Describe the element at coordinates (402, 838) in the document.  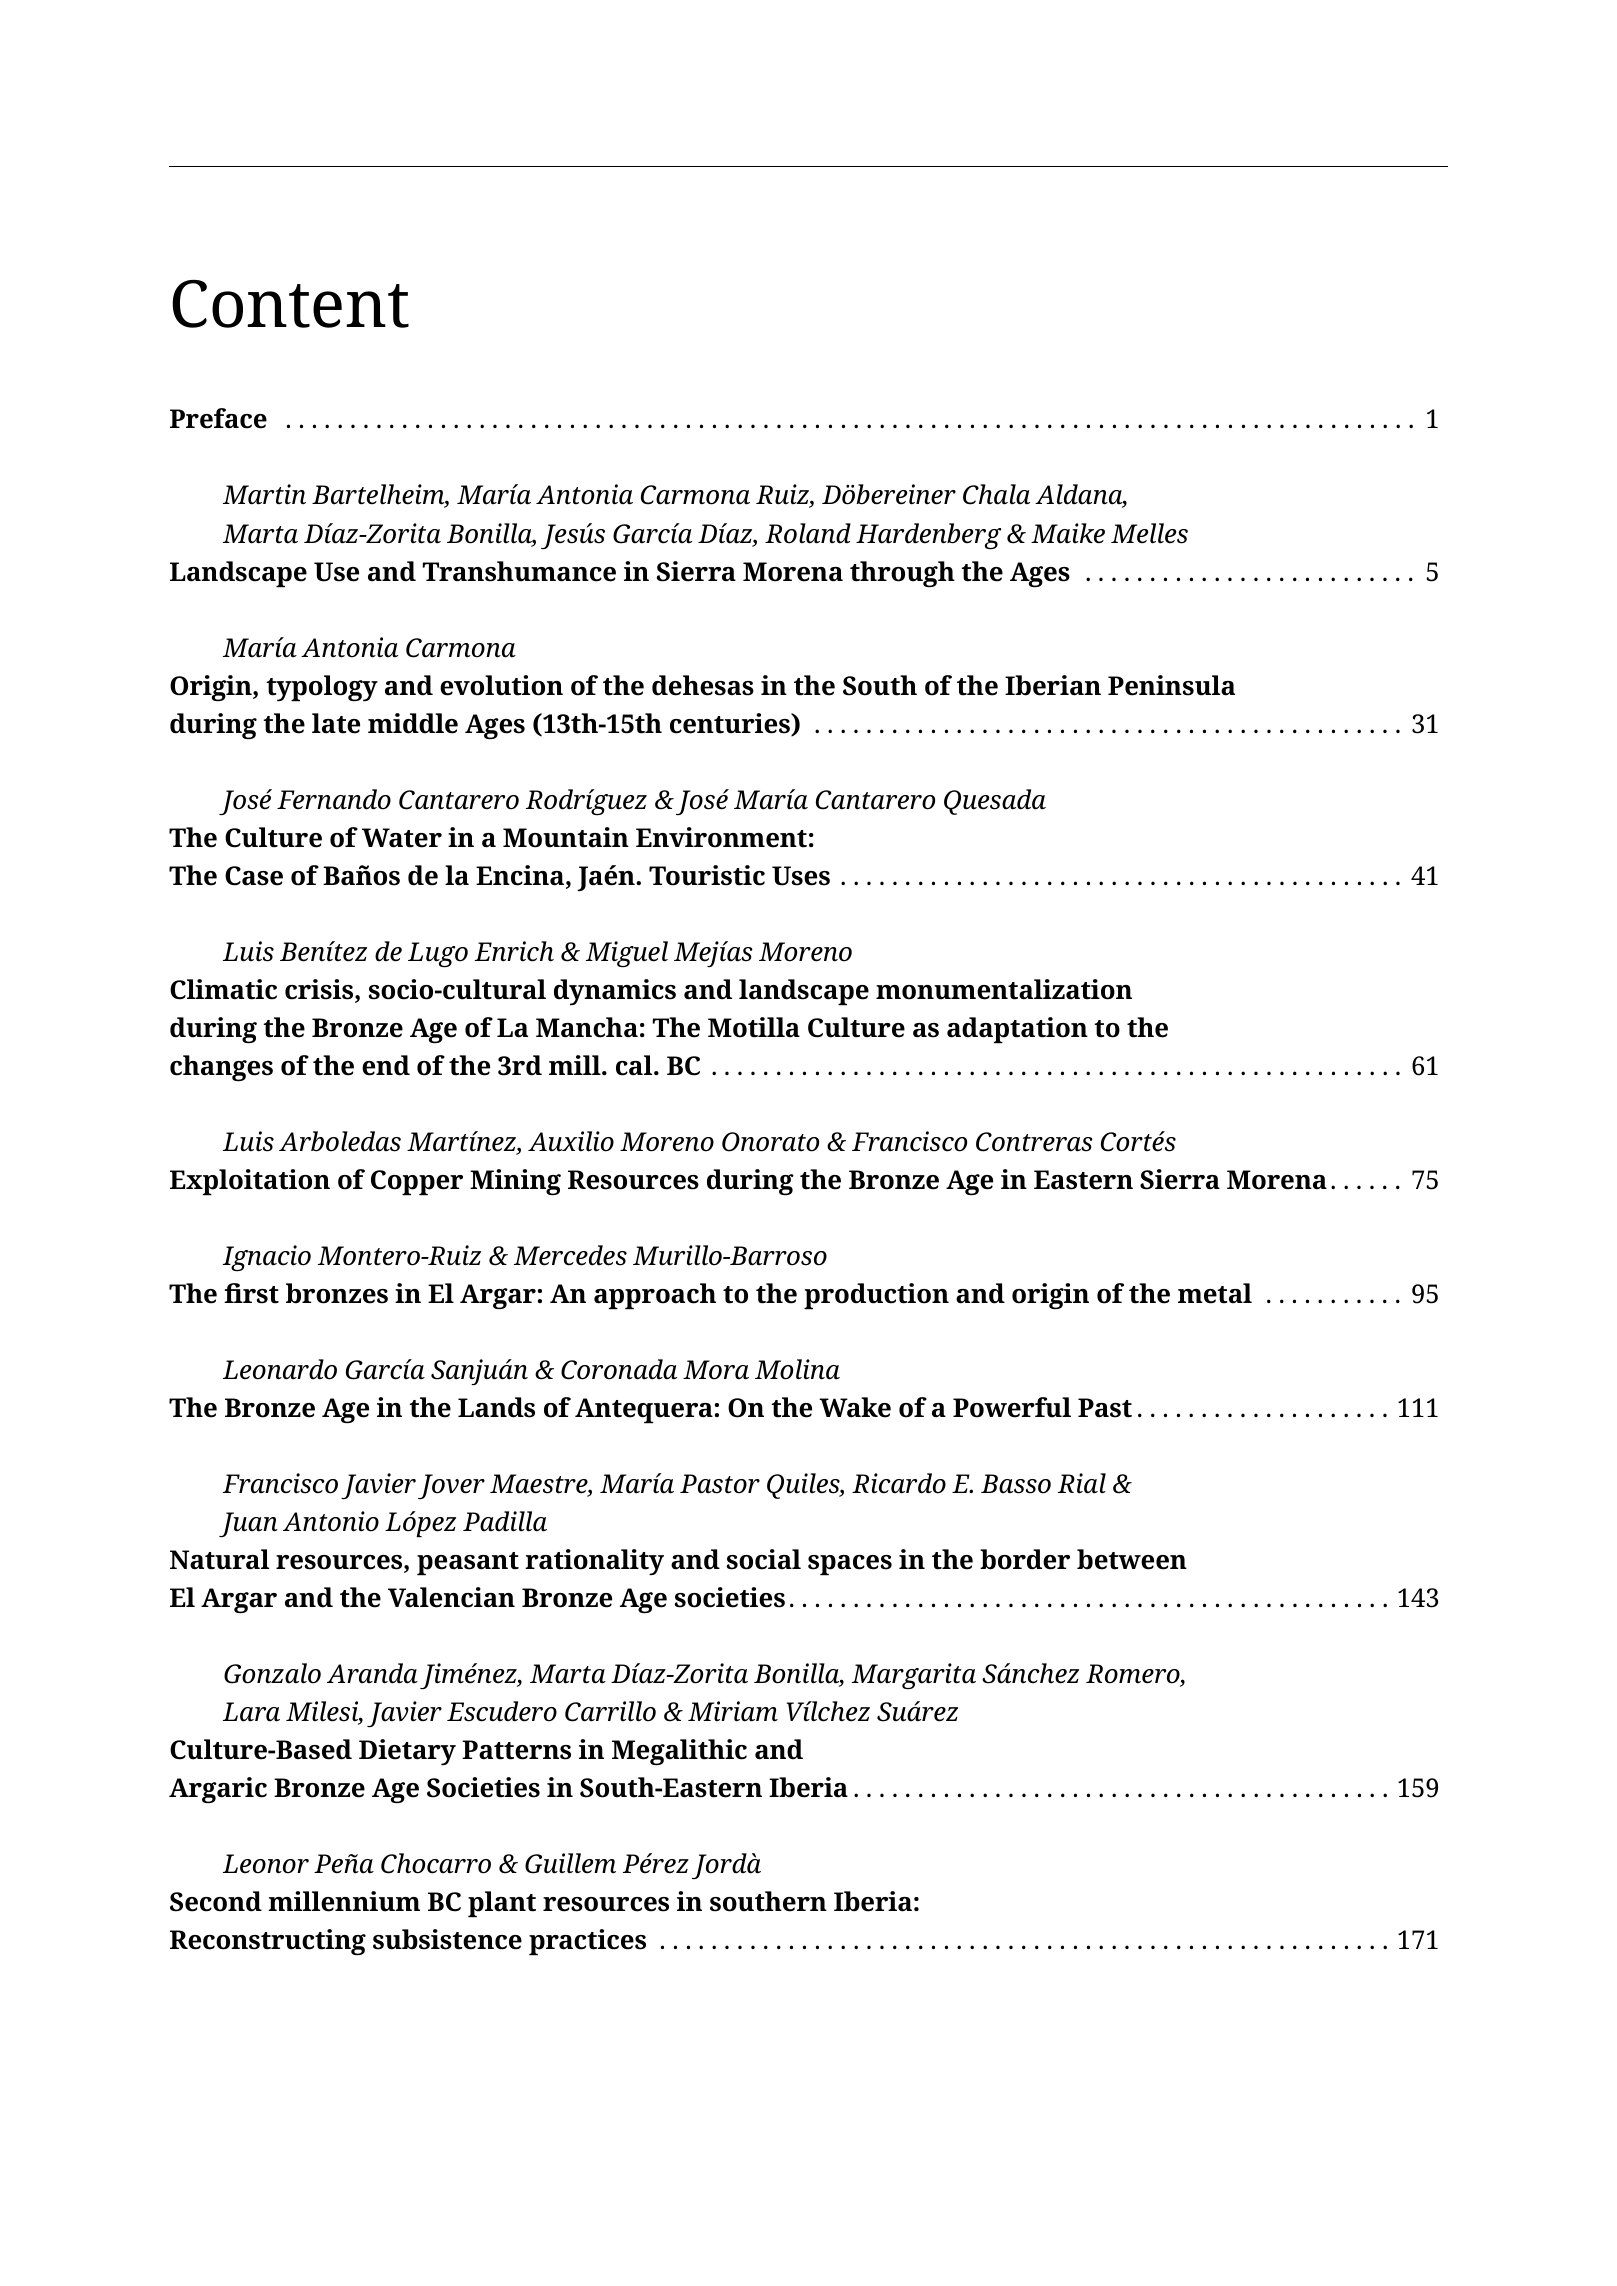
I see `Water` at that location.
